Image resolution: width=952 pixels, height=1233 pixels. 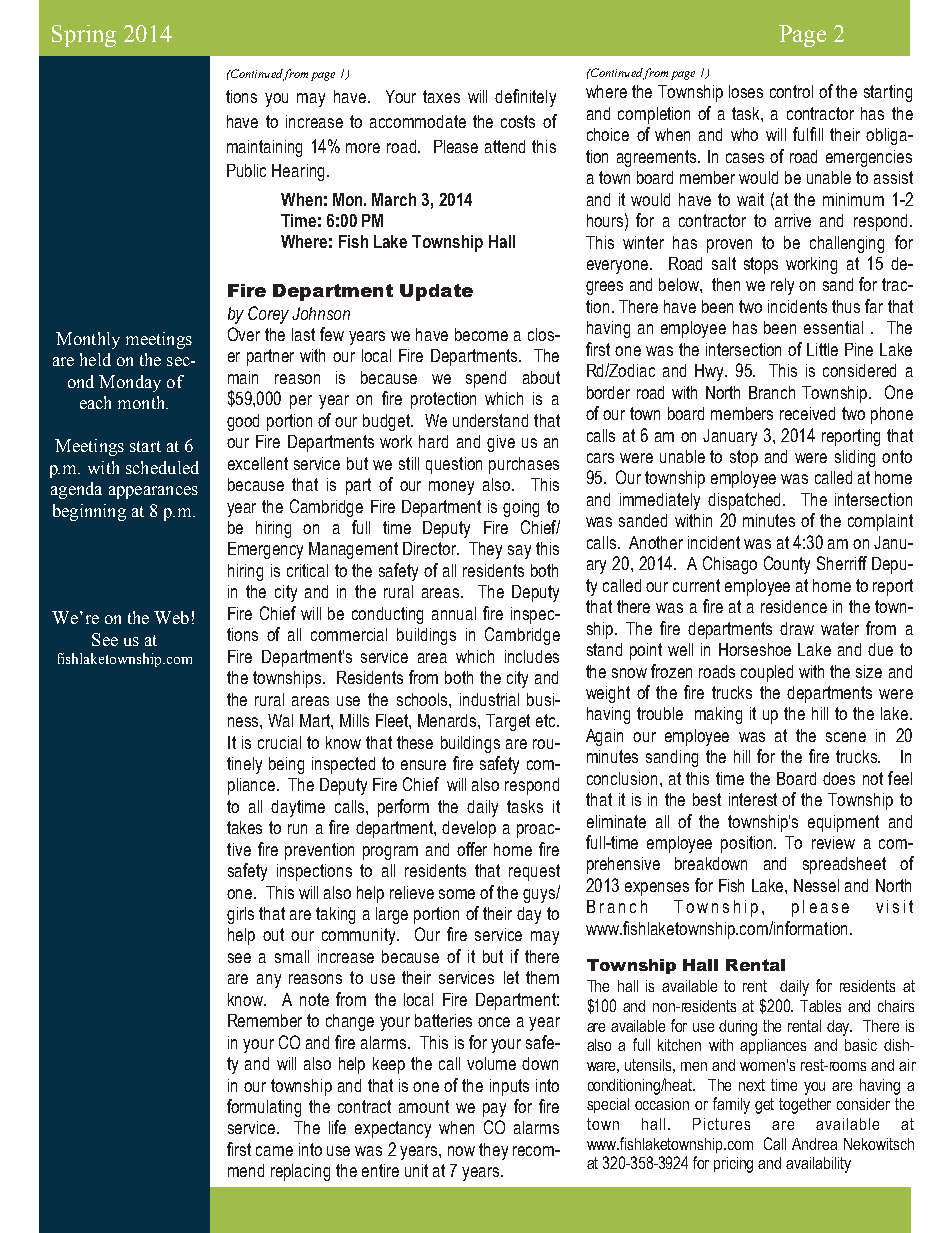 What do you see at coordinates (84, 36) in the page?
I see `Spring` at bounding box center [84, 36].
